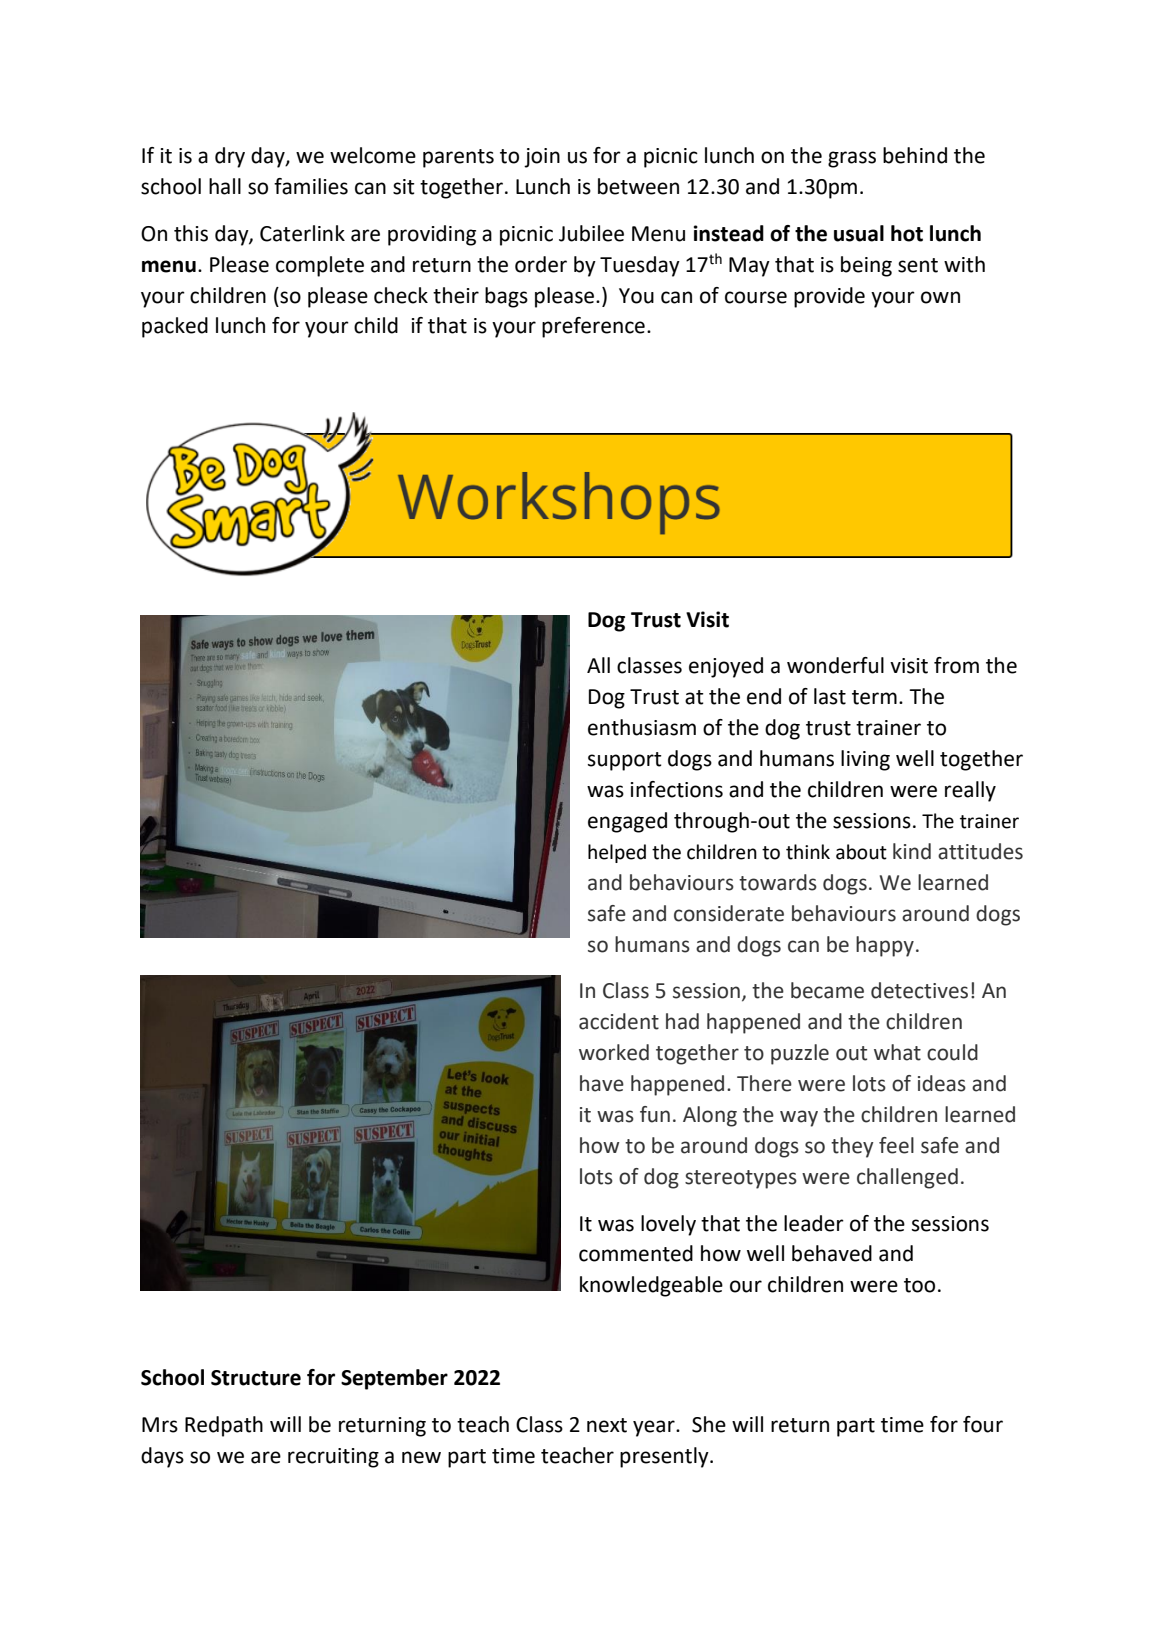 The image size is (1165, 1647). Describe the element at coordinates (256, 1378) in the page. I see `Structure` at that location.
